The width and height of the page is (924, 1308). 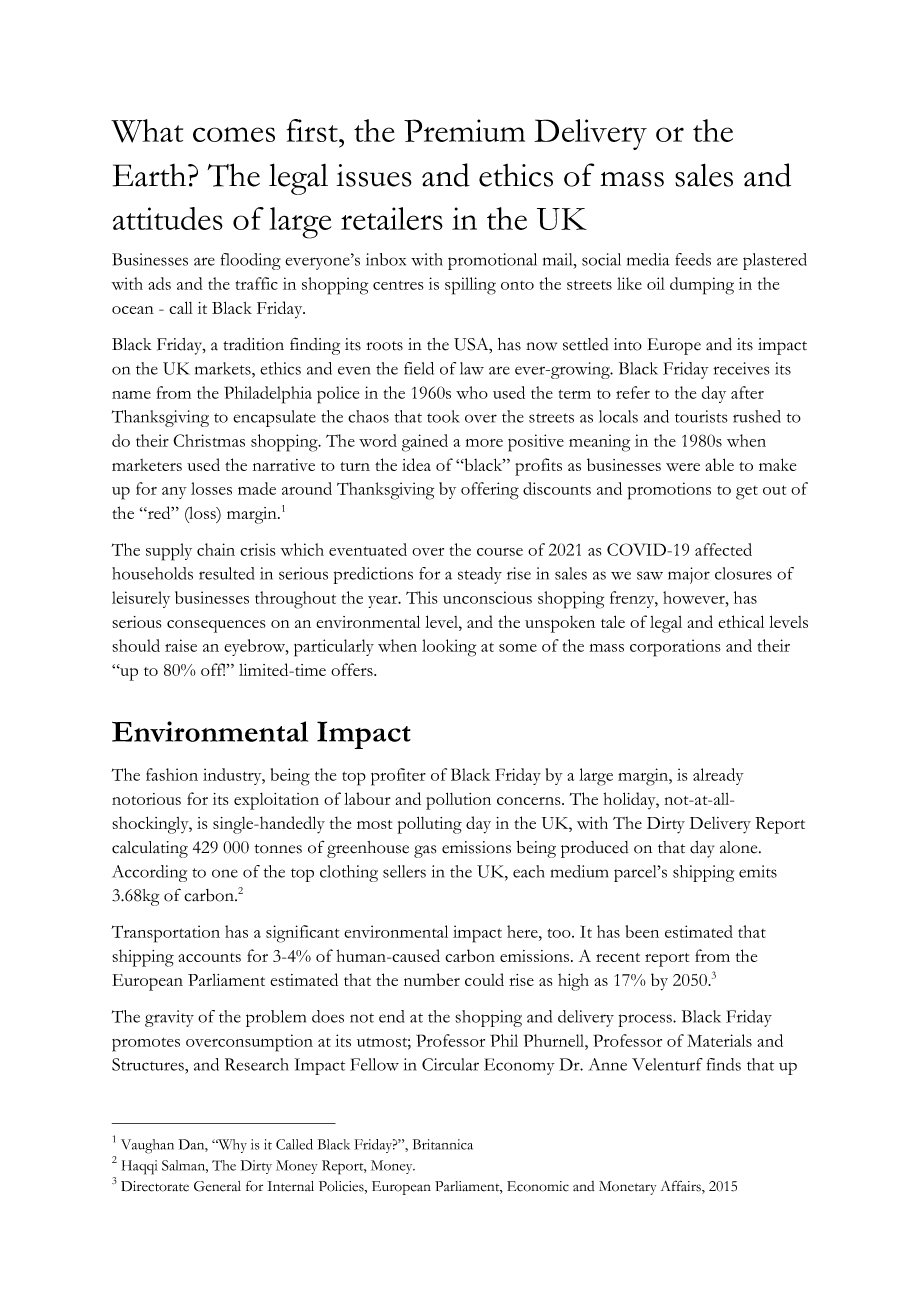 I want to click on been, so click(x=642, y=931).
